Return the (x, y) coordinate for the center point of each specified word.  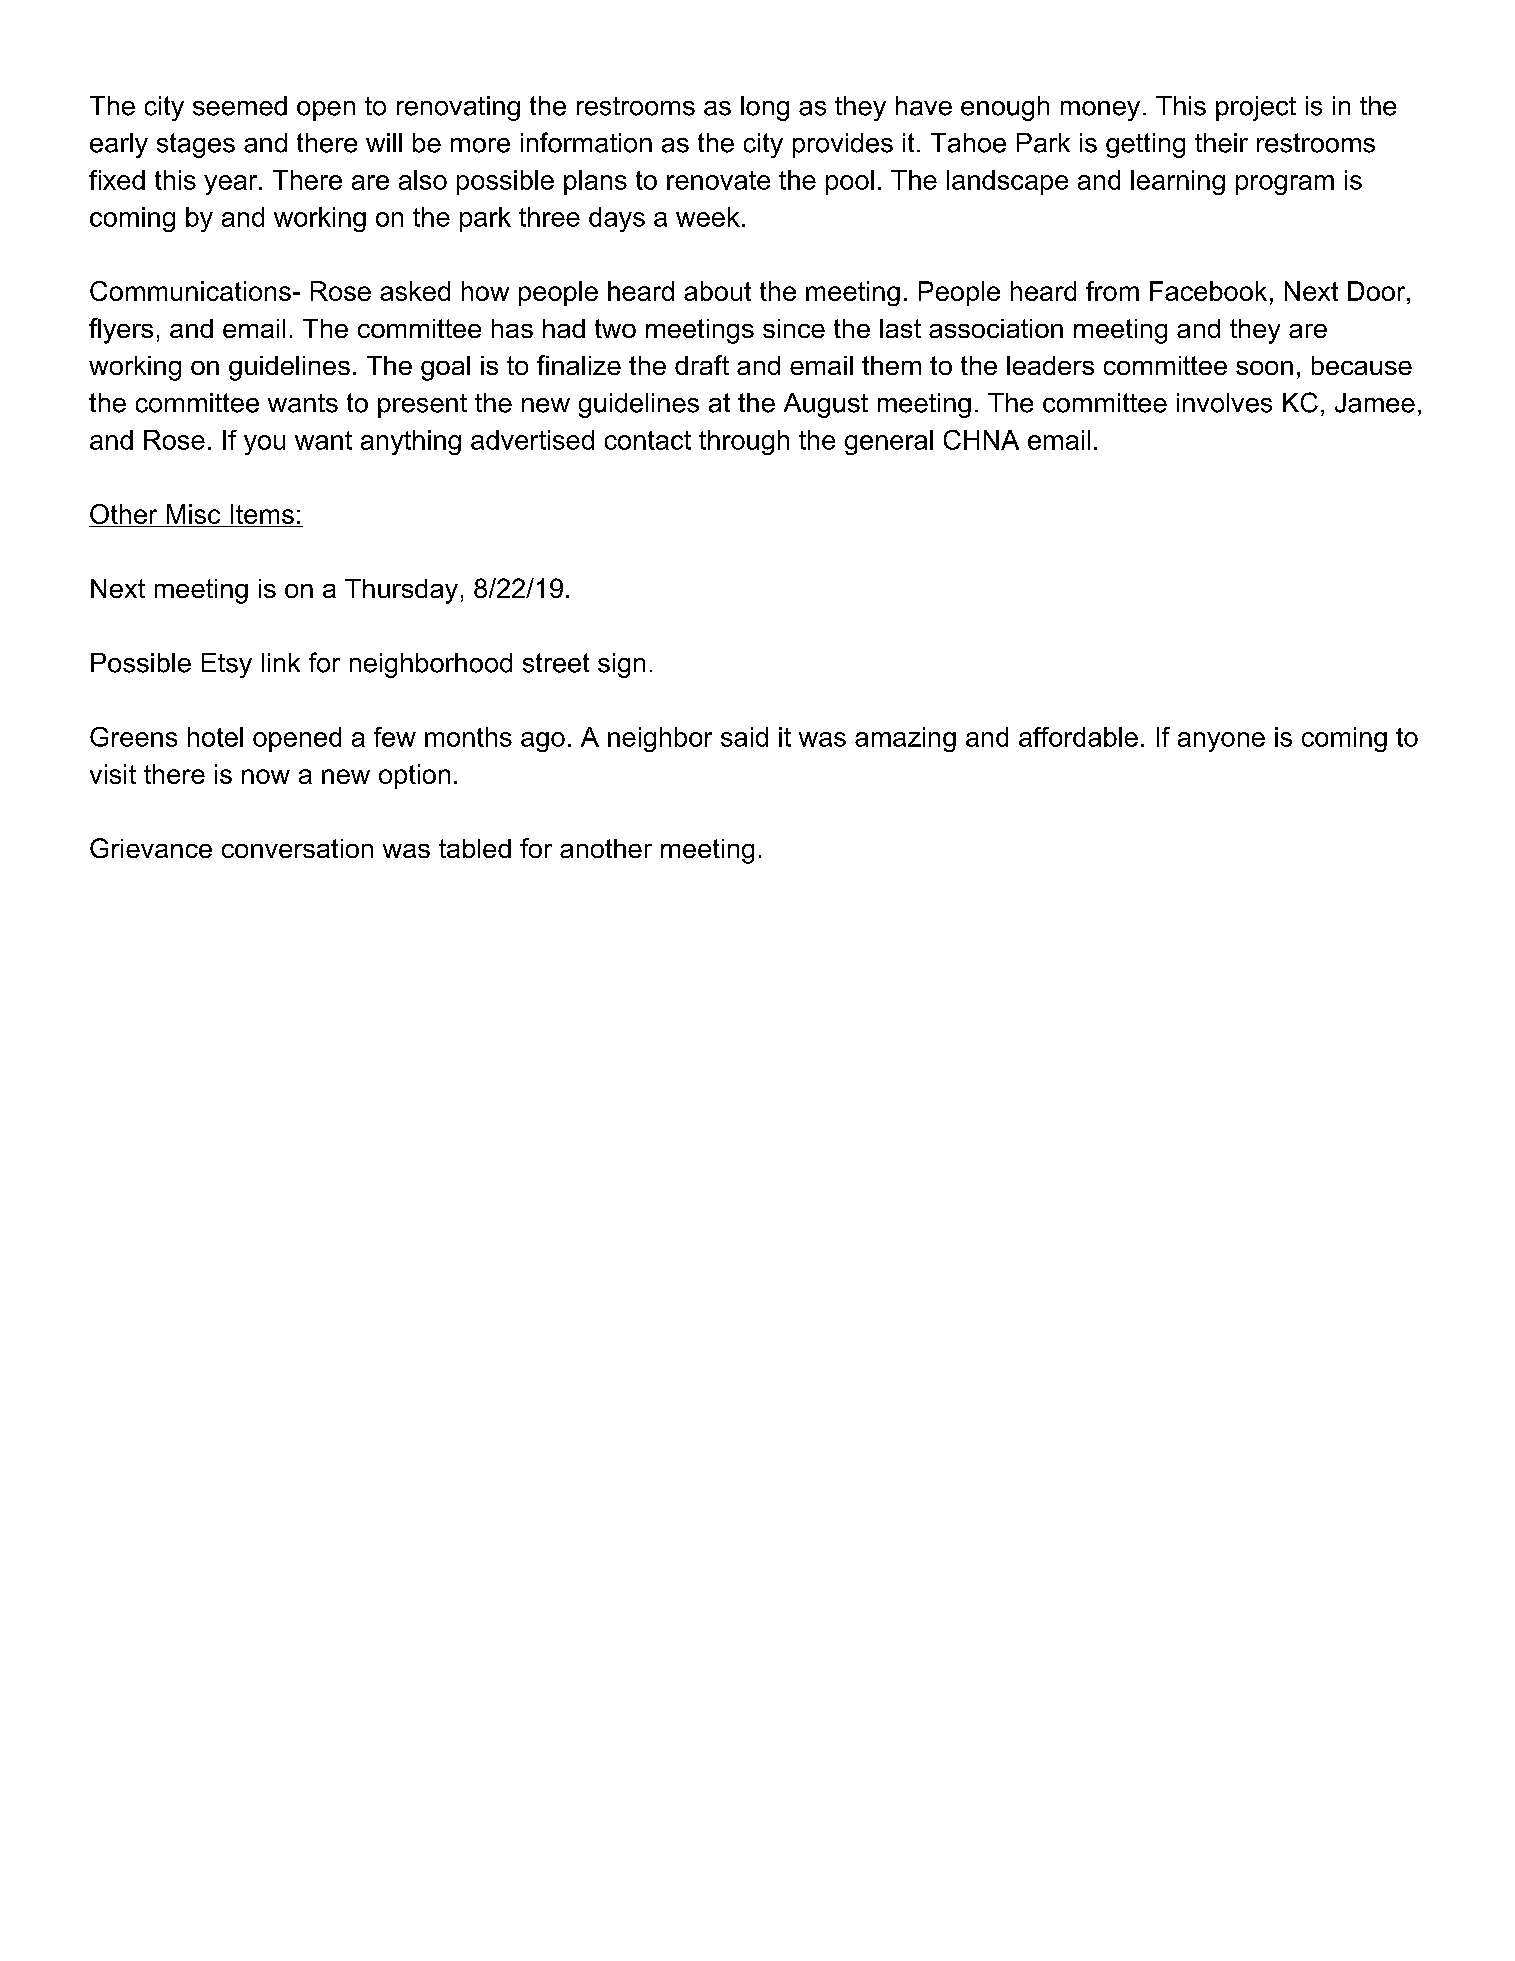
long (765, 108)
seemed (240, 106)
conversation (297, 848)
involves (1224, 403)
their (1221, 143)
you (264, 445)
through (744, 442)
